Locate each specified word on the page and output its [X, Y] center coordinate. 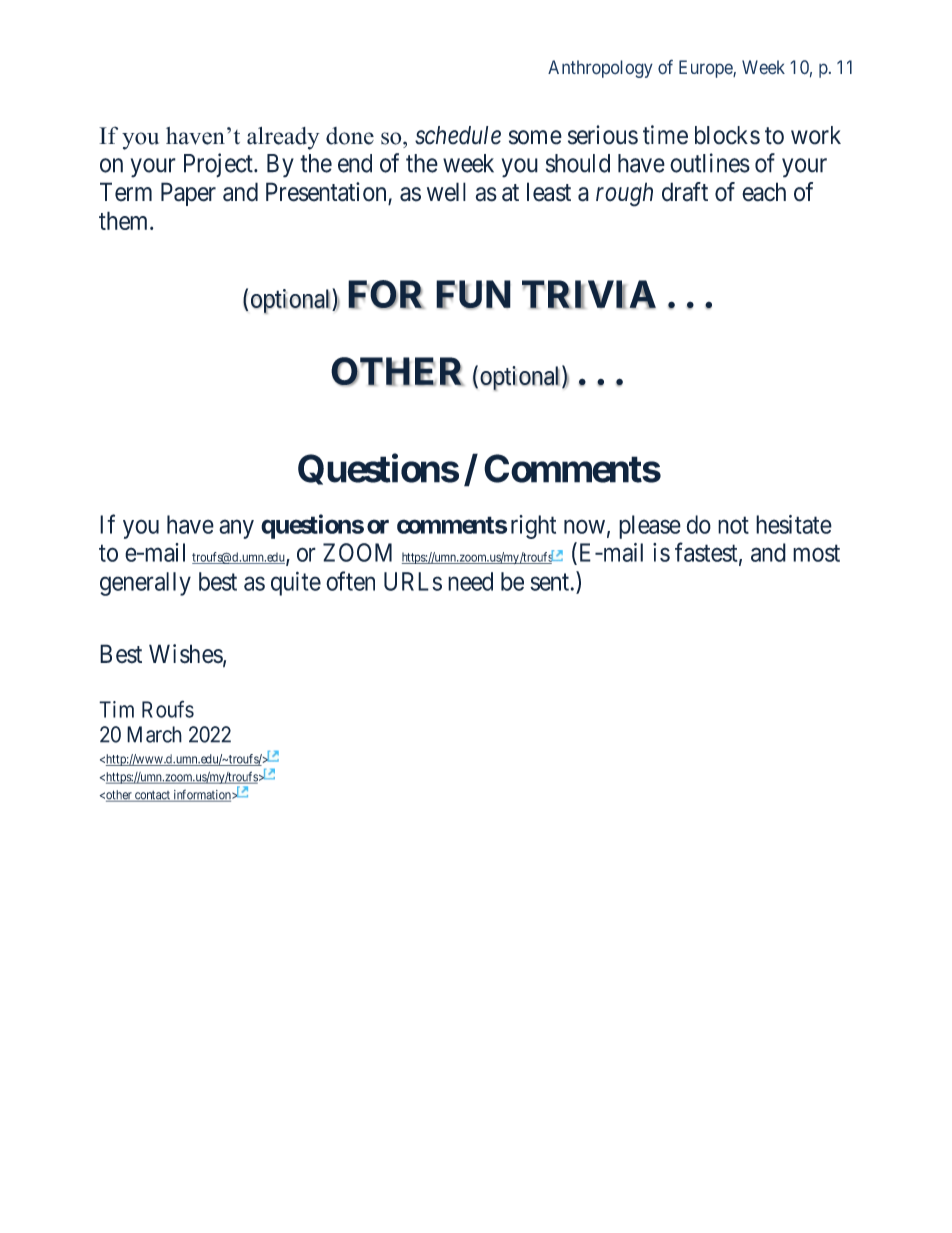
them [125, 220]
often [350, 581]
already [283, 138]
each [764, 192]
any [236, 529]
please [650, 527]
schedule [458, 135]
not [733, 525]
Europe [706, 69]
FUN [473, 295]
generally [145, 584]
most [816, 553]
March [154, 734]
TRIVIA [589, 294]
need [470, 581]
